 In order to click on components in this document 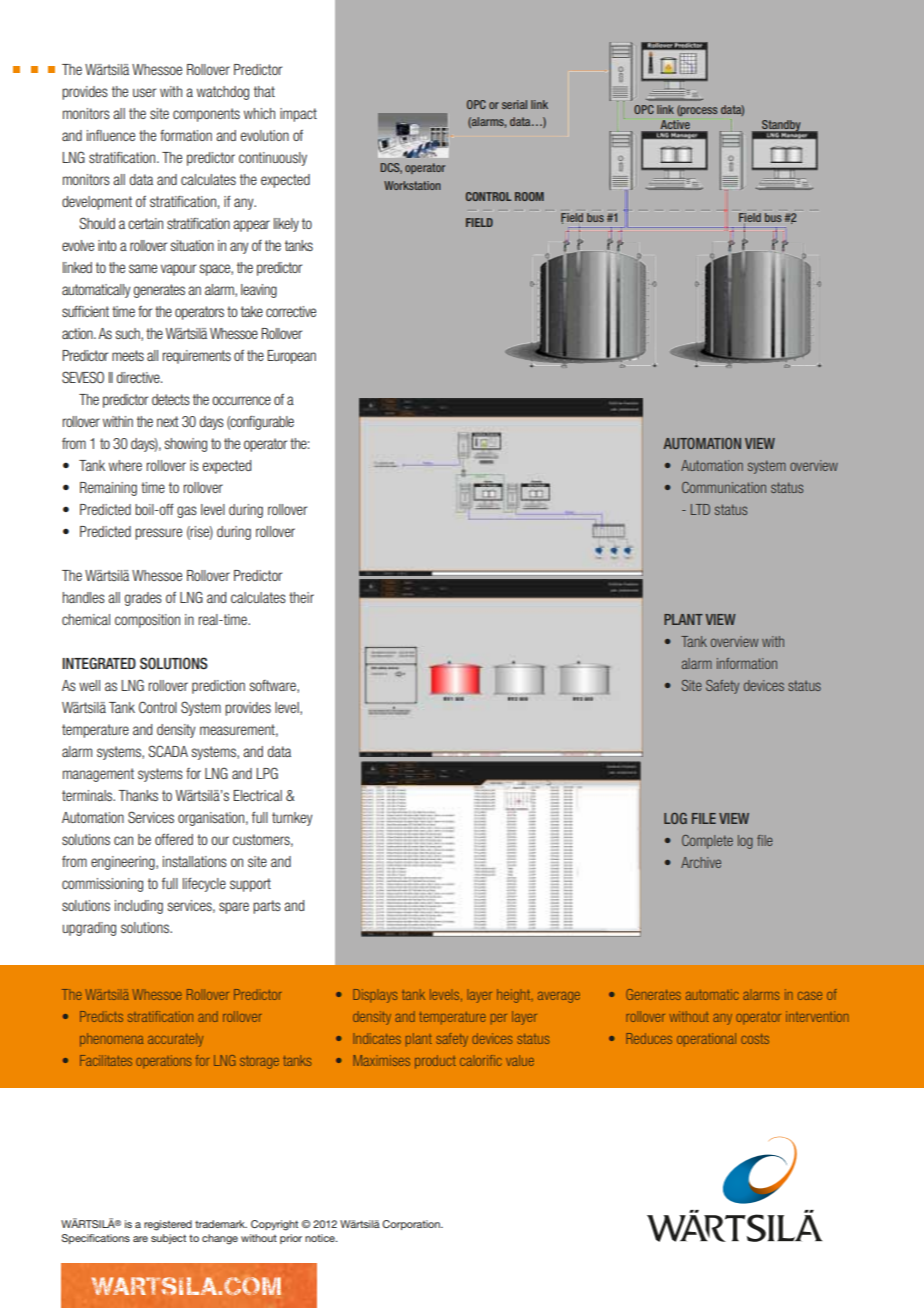, I will do `click(206, 115)`.
